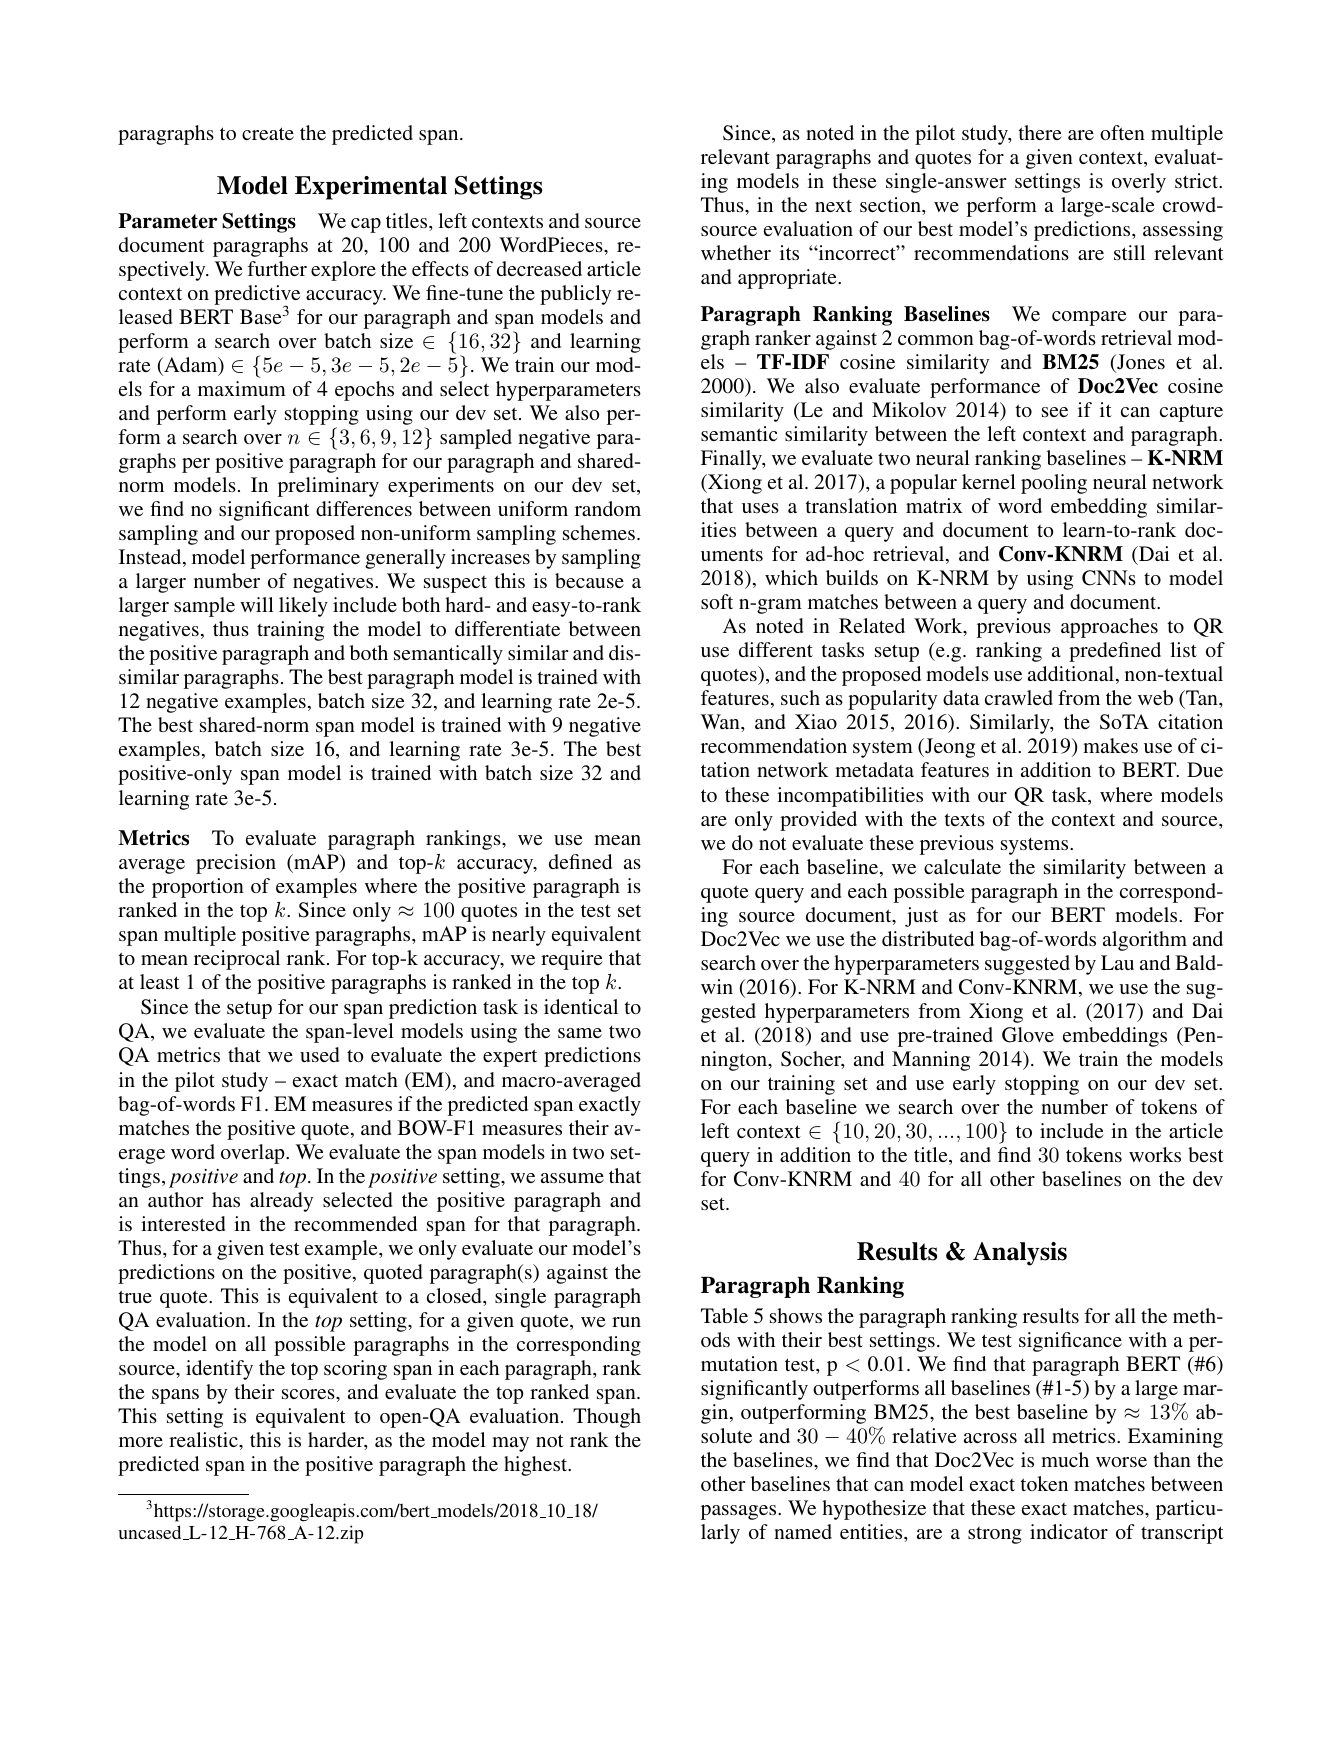 This screenshot has height=1737, width=1342. What do you see at coordinates (1109, 628) in the screenshot?
I see `approaches` at bounding box center [1109, 628].
